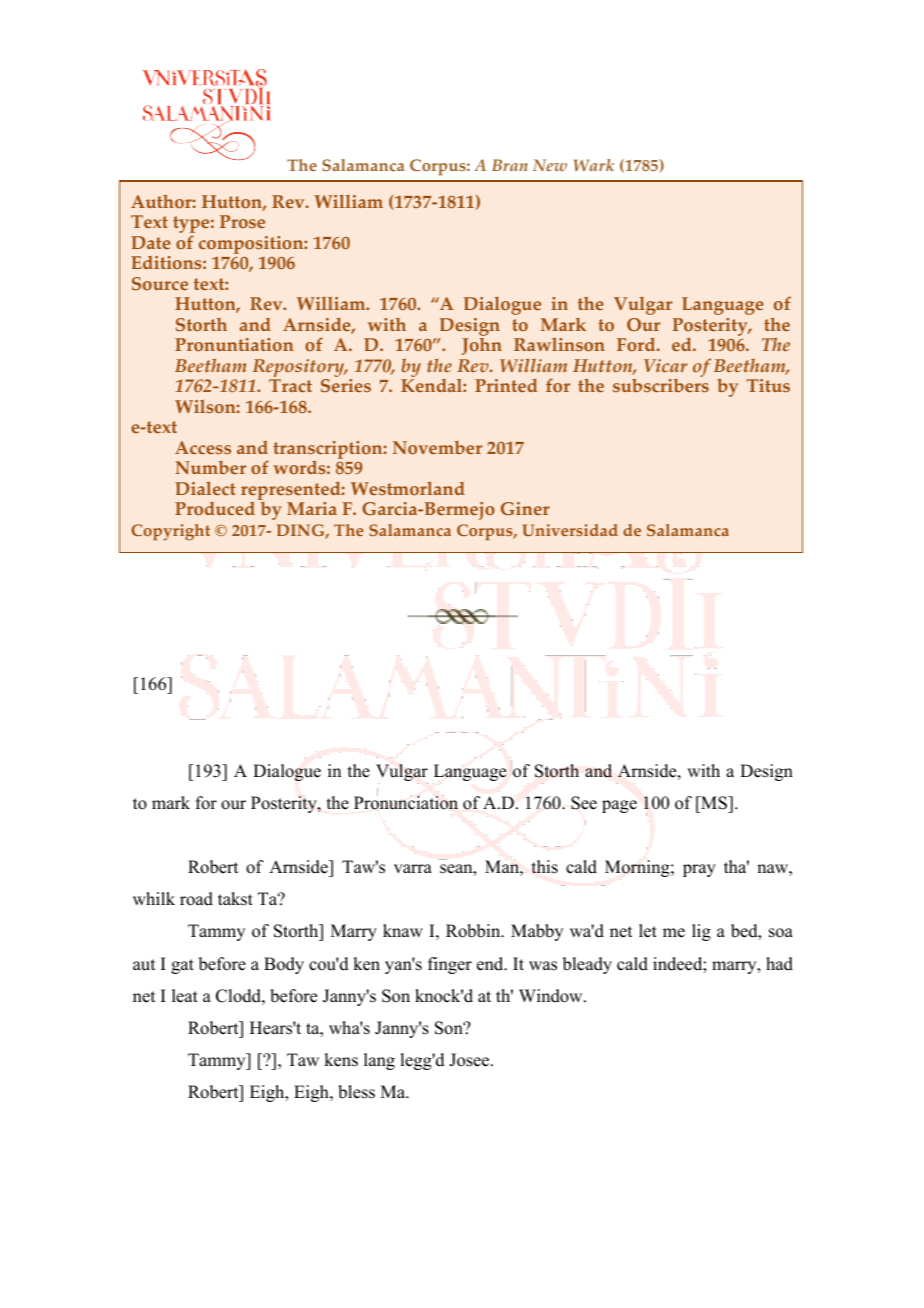 This screenshot has height=1308, width=924. What do you see at coordinates (470, 1060) in the screenshot?
I see `Josee` at bounding box center [470, 1060].
